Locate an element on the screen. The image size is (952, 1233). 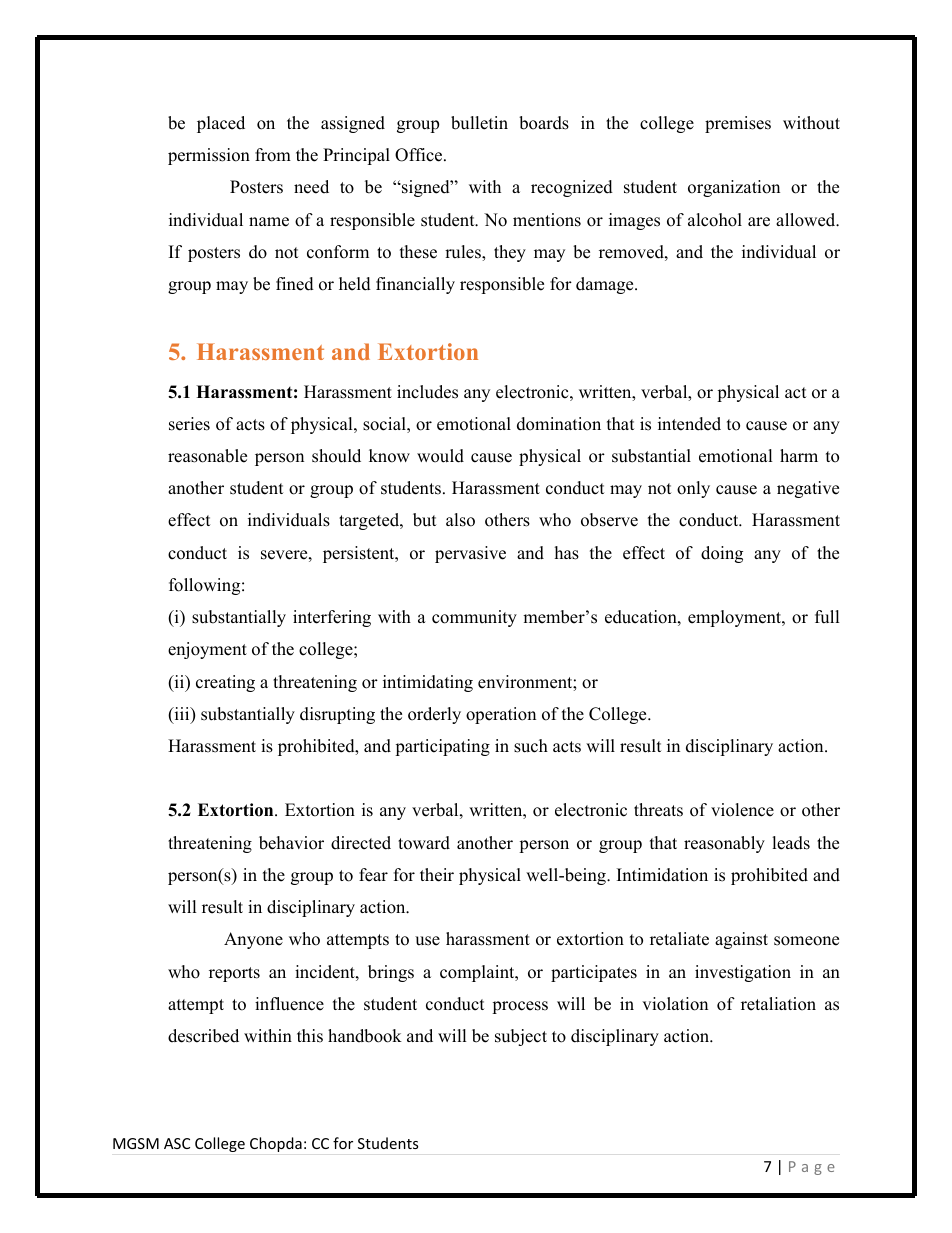
ASC is located at coordinates (177, 1143).
